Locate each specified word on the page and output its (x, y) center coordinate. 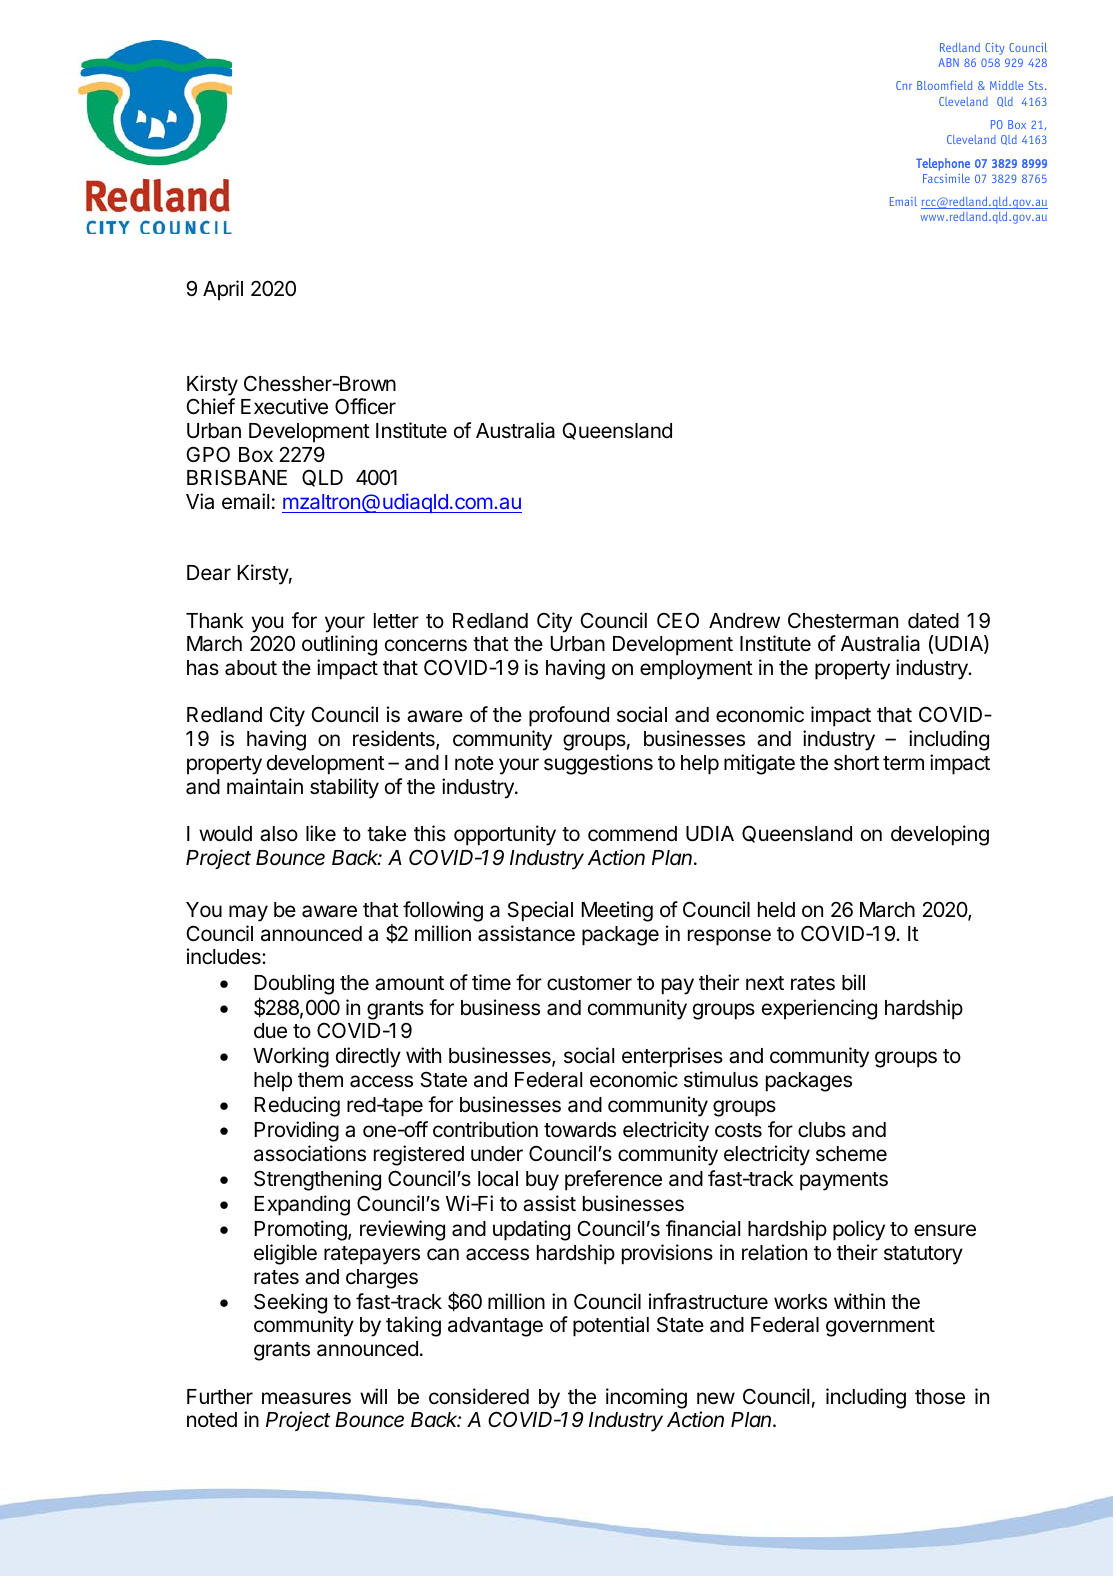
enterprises (672, 1057)
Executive (284, 406)
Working (291, 1057)
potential (611, 1326)
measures (306, 1398)
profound (569, 716)
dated (933, 621)
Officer (365, 406)
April (223, 290)
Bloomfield (944, 85)
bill (853, 982)
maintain (265, 786)
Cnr (904, 85)
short (857, 763)
